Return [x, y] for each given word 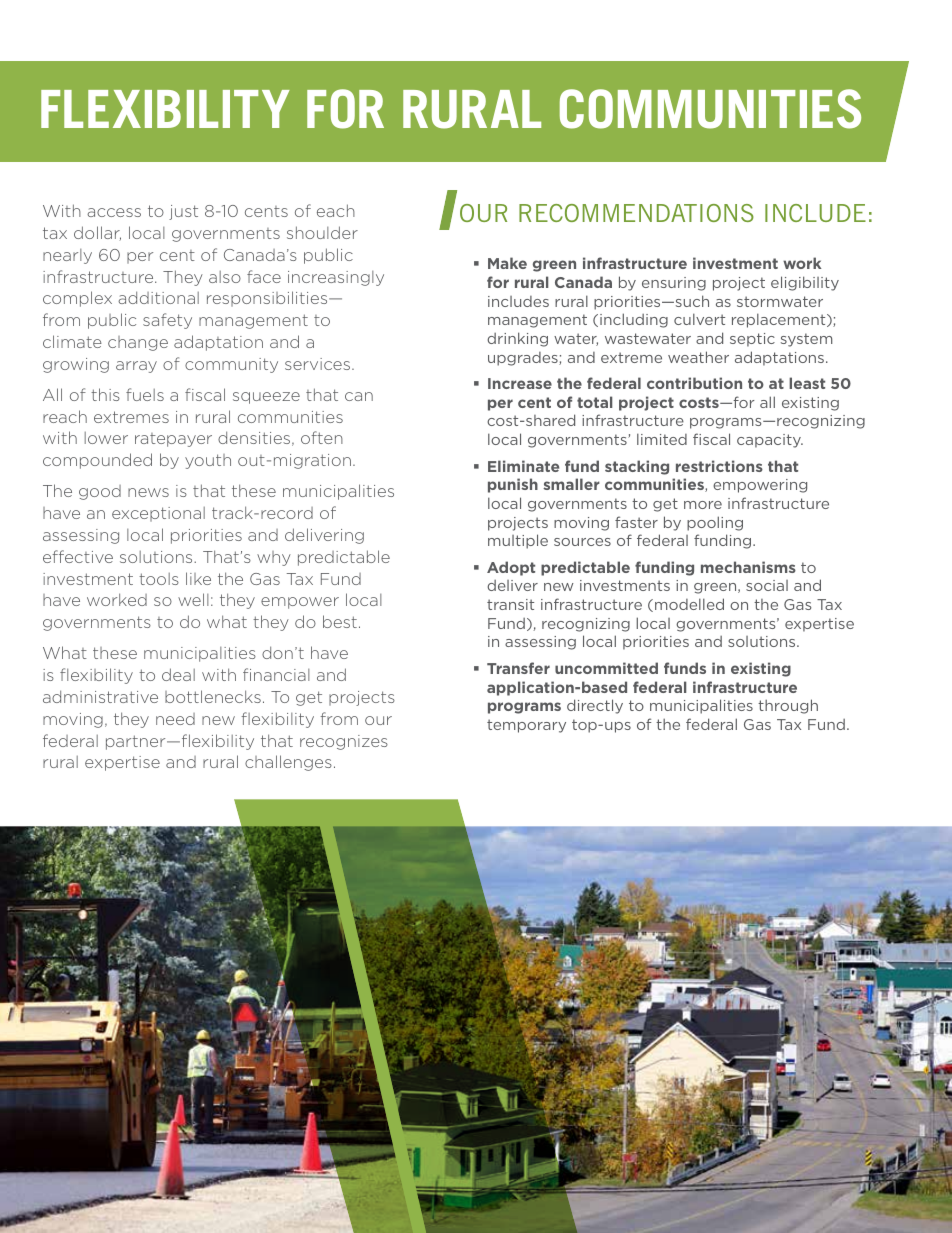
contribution [694, 383]
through [788, 706]
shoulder [322, 232]
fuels [145, 394]
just [183, 212]
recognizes [344, 742]
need [175, 719]
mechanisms [748, 567]
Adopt [511, 568]
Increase [520, 383]
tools [159, 579]
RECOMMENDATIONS [636, 213]
